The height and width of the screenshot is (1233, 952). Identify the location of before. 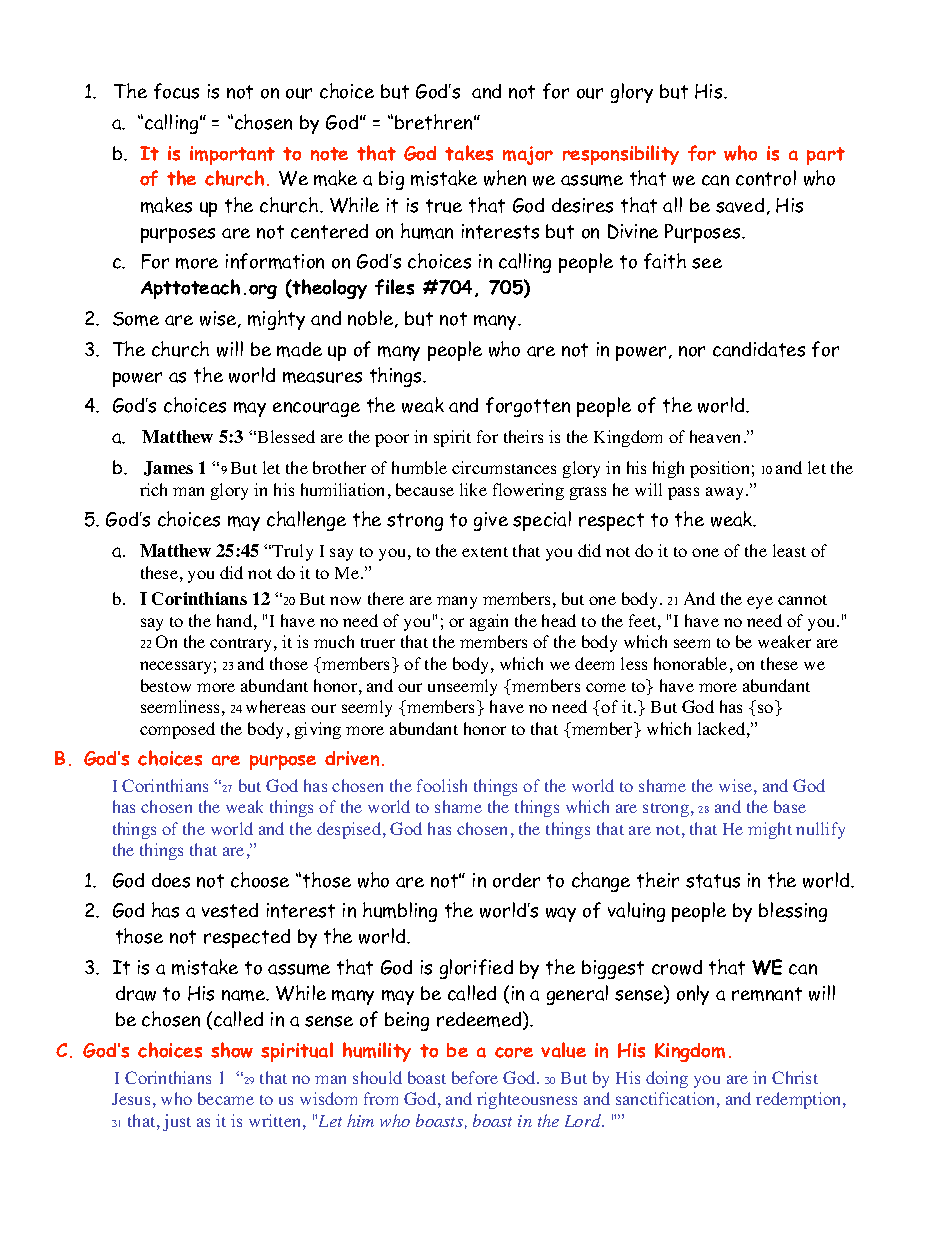
(475, 1077).
